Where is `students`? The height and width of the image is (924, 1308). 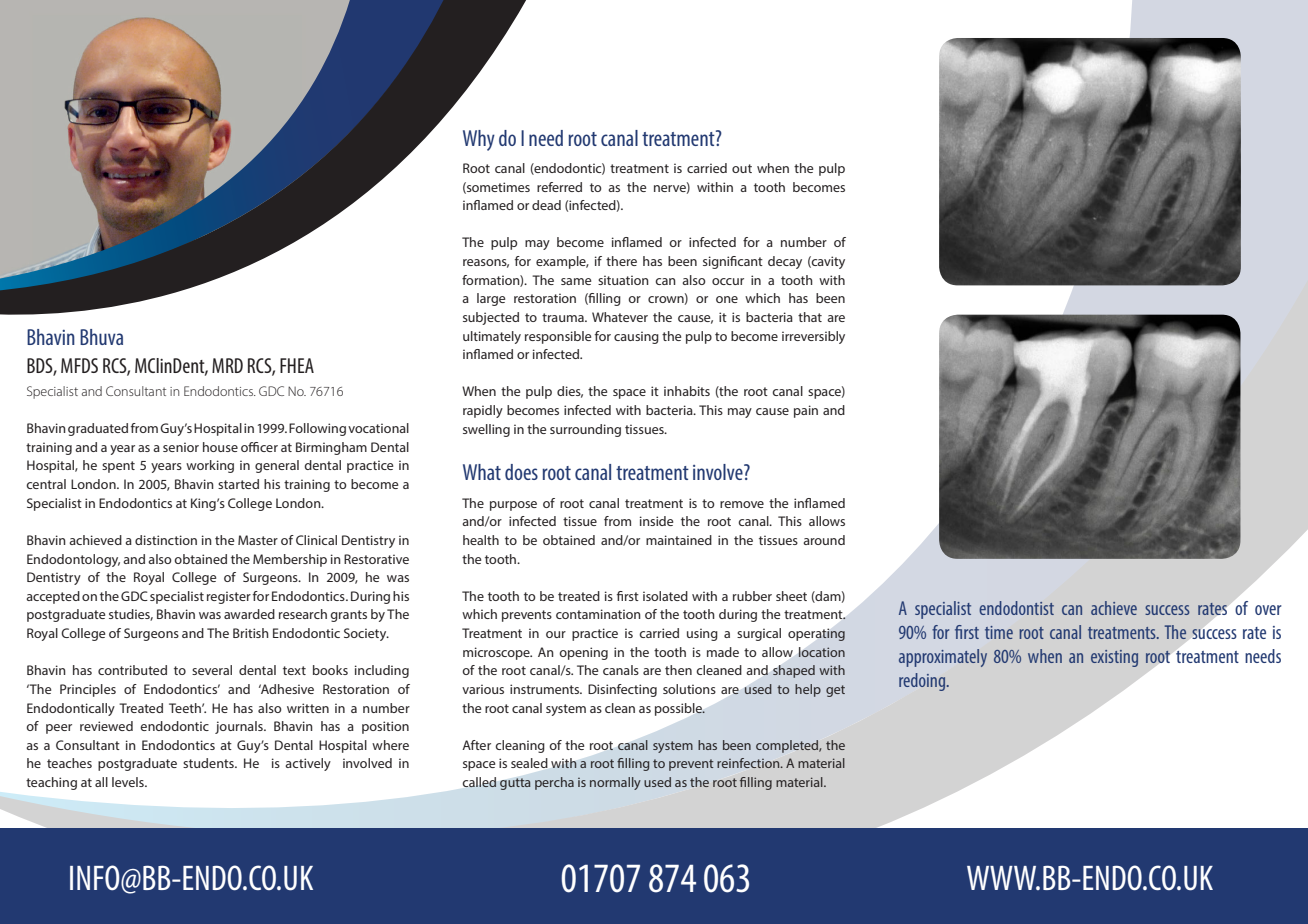
students is located at coordinates (209, 763).
